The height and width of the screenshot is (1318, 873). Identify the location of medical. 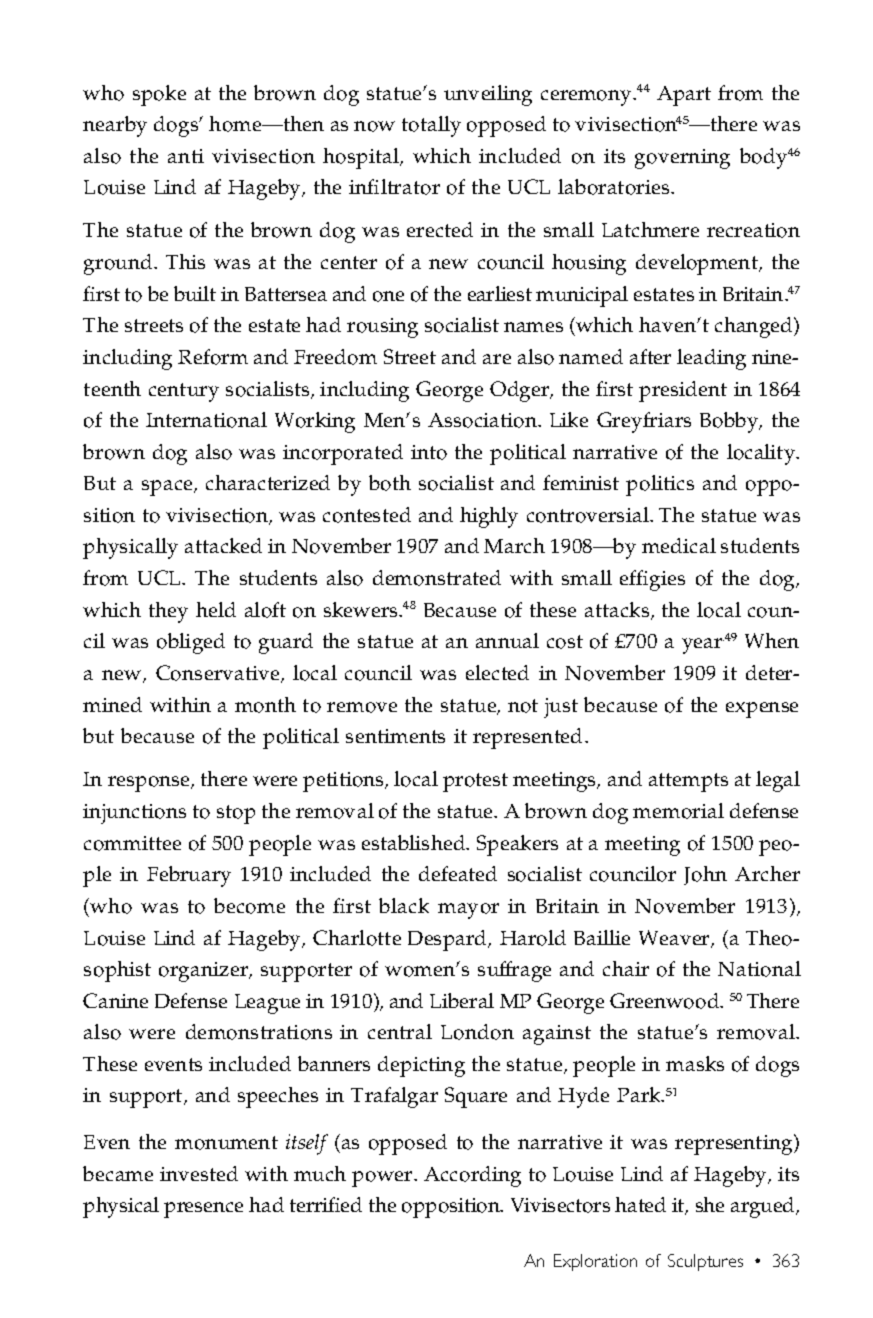
(679, 545).
